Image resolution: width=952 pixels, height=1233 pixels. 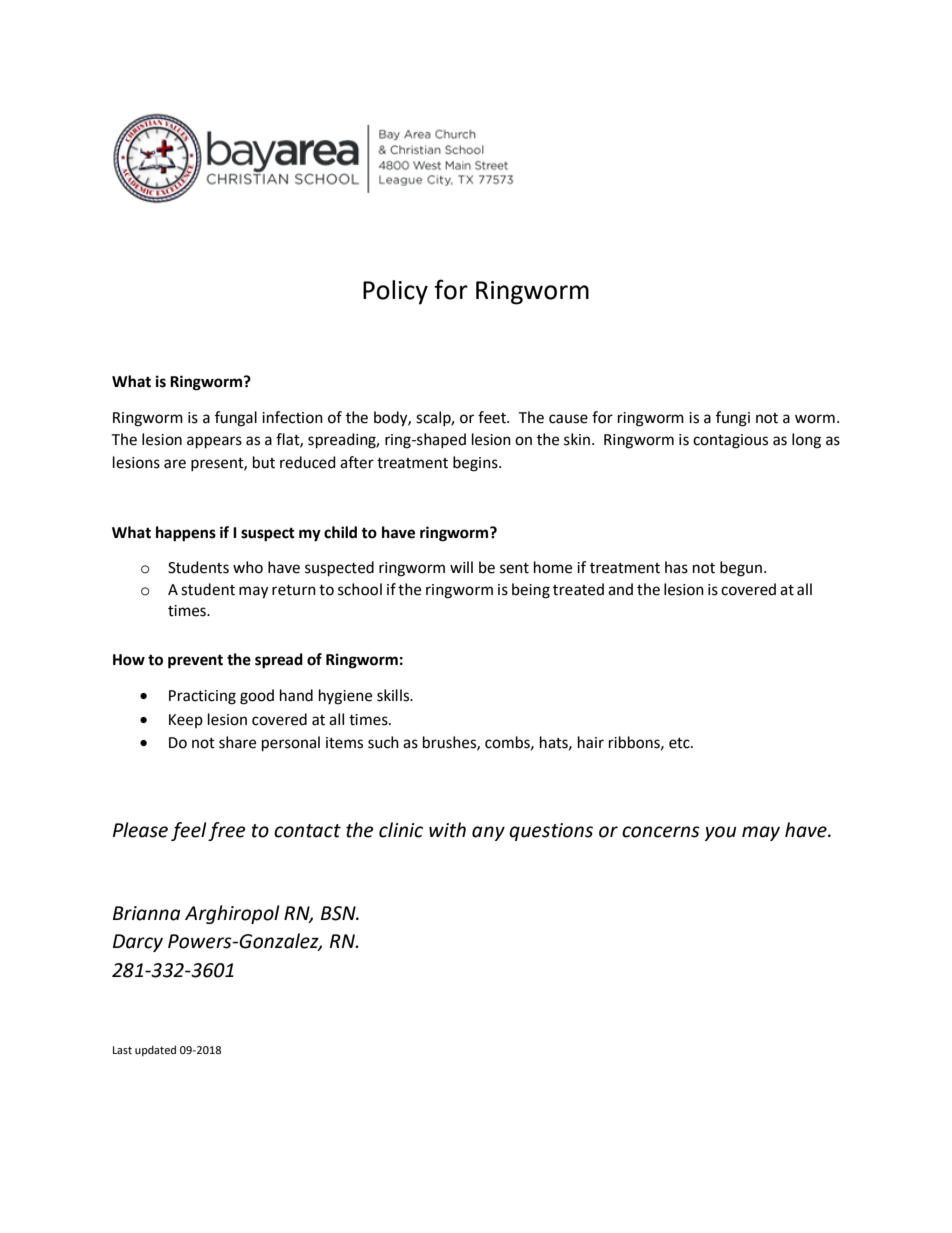 What do you see at coordinates (236, 419) in the image?
I see `fungal` at bounding box center [236, 419].
